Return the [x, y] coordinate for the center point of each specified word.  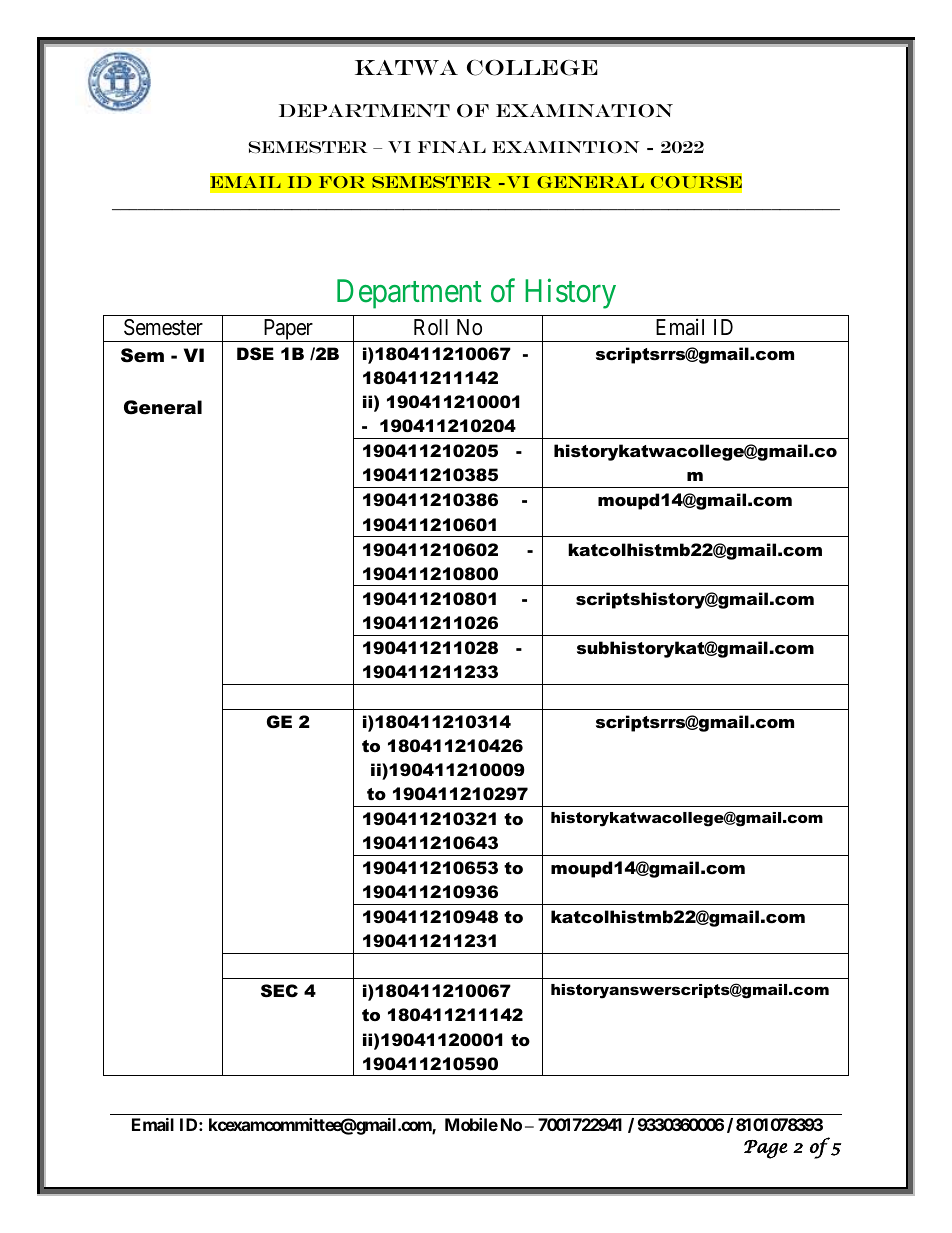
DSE [255, 353]
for [342, 182]
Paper [288, 330]
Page [766, 1149]
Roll [431, 327]
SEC [279, 991]
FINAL [452, 147]
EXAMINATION [584, 111]
